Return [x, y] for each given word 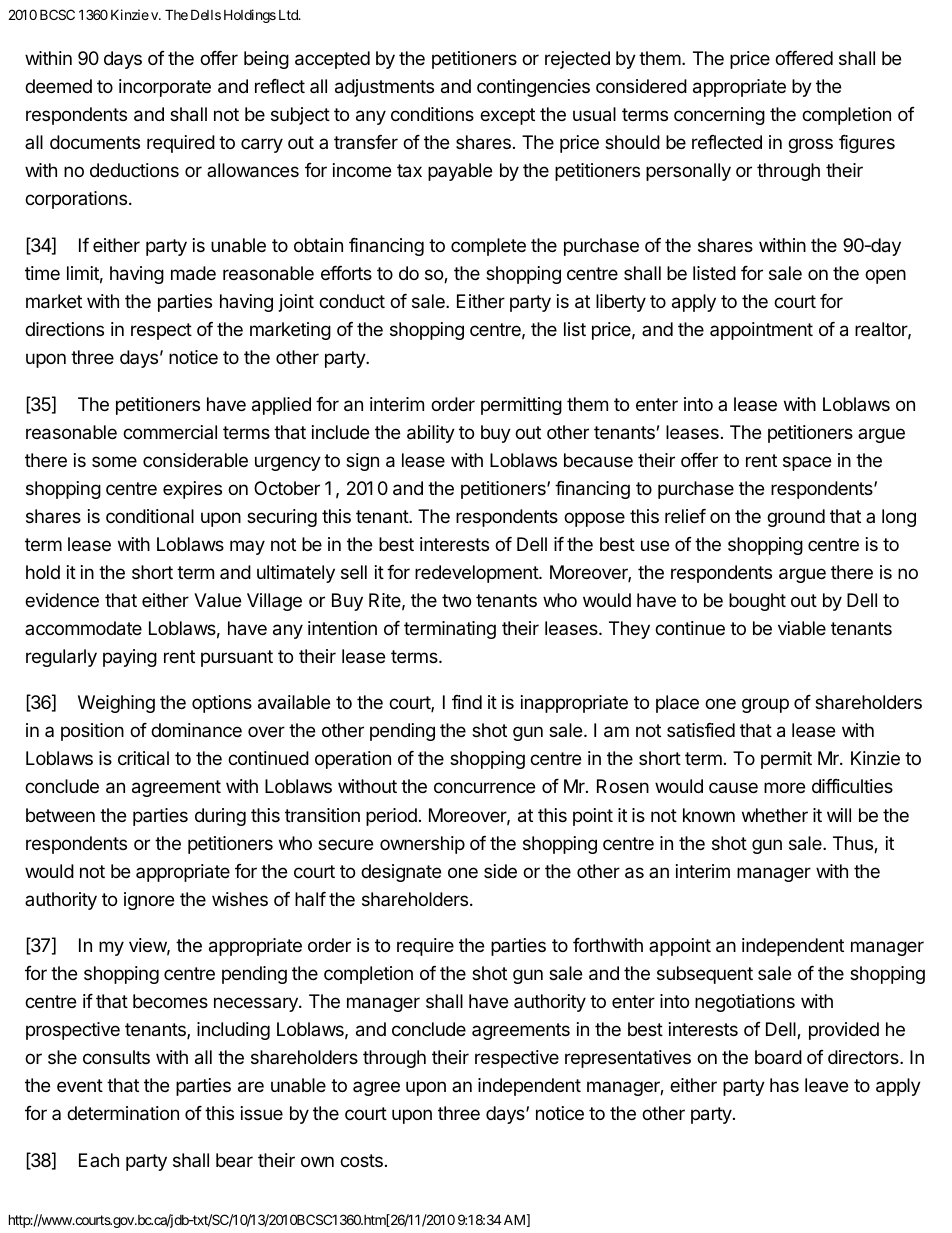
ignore [149, 901]
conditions [432, 114]
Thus [854, 844]
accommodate [83, 628]
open [885, 276]
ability [431, 434]
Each [99, 1160]
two [456, 600]
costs [361, 1160]
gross [810, 145]
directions [64, 329]
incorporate [165, 88]
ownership [422, 845]
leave [826, 1085]
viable [802, 628]
